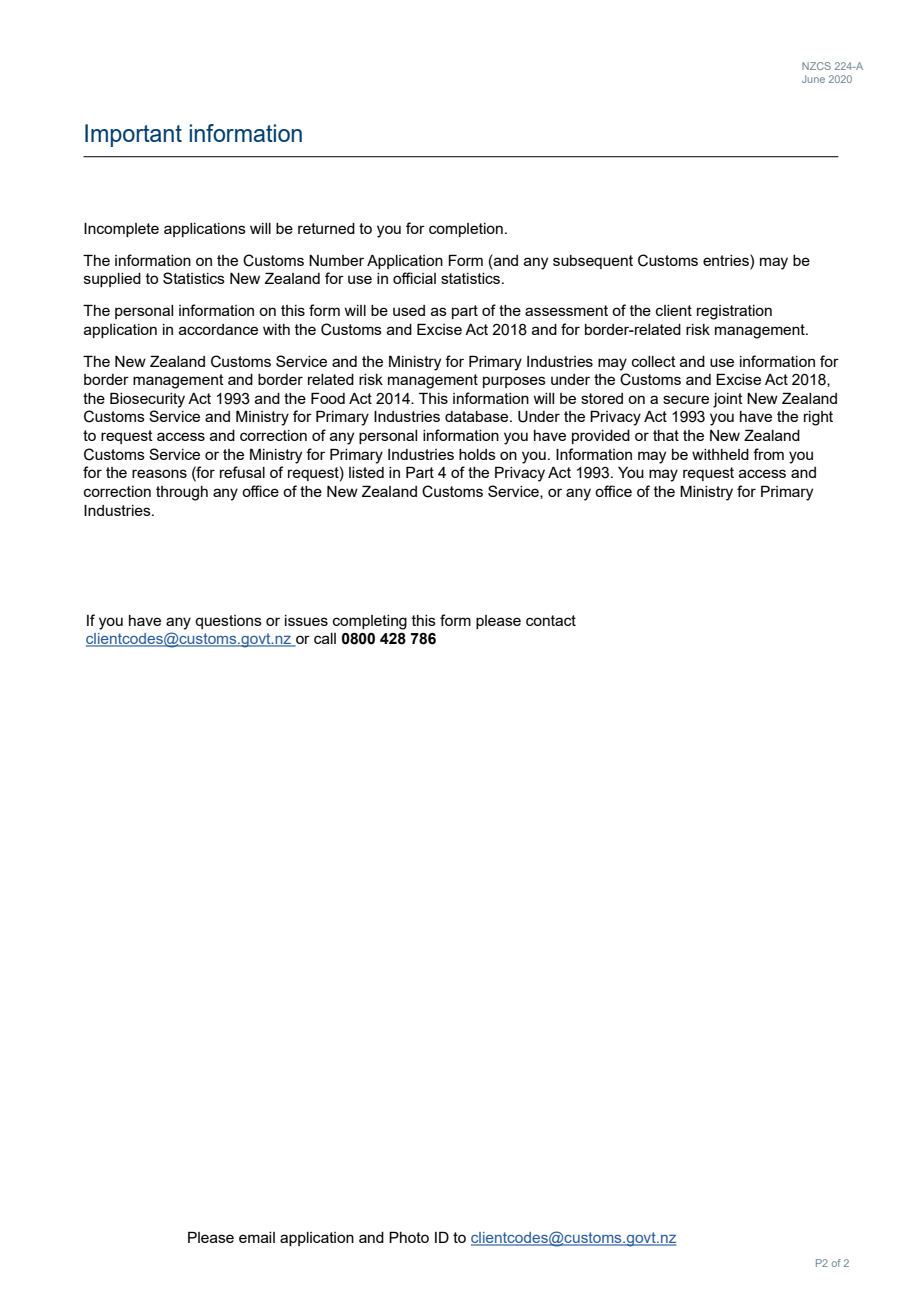  Describe the element at coordinates (182, 493) in the screenshot. I see `through` at that location.
